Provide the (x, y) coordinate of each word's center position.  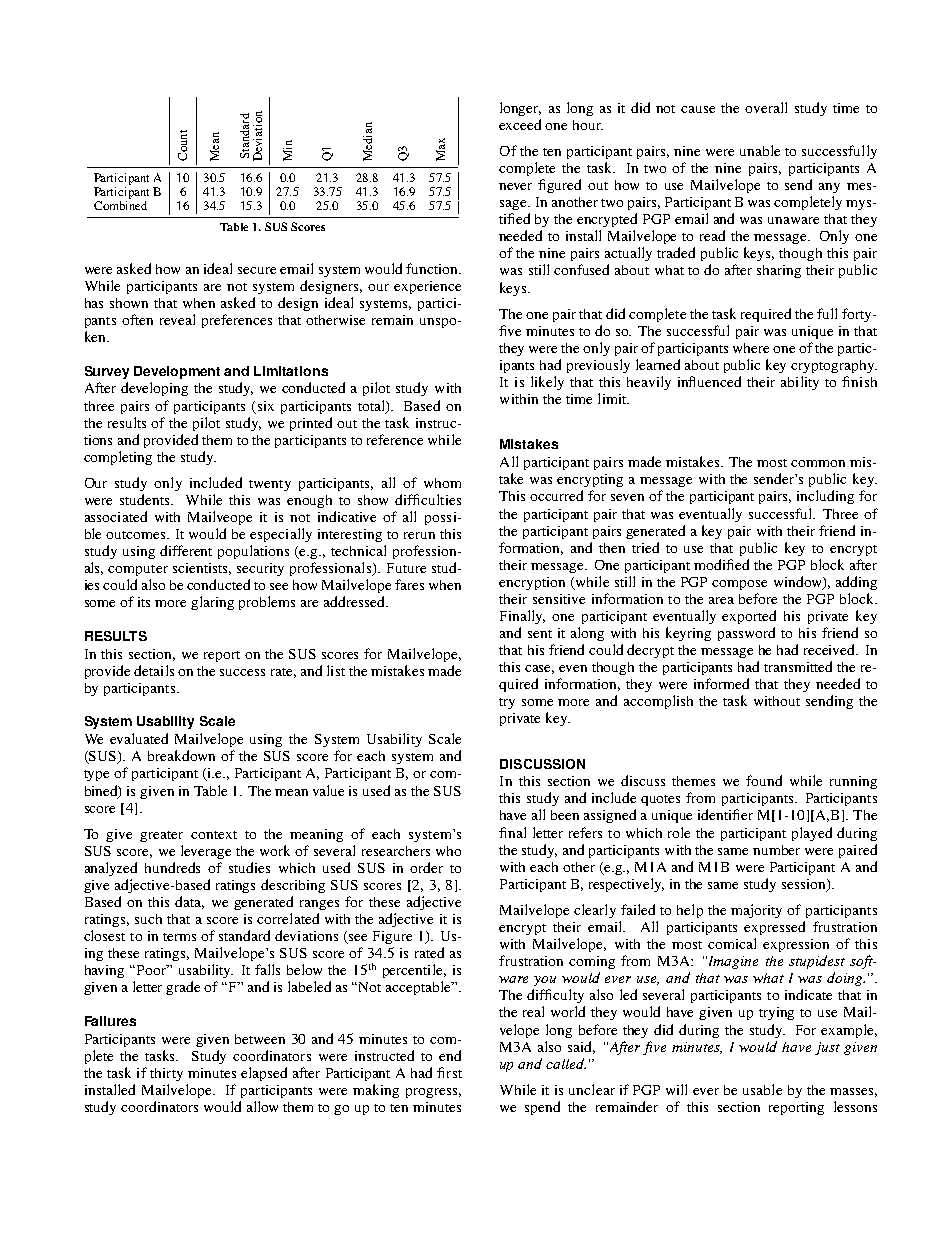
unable (760, 150)
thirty (166, 1074)
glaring (212, 603)
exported (749, 617)
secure (257, 270)
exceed (520, 124)
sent (540, 634)
